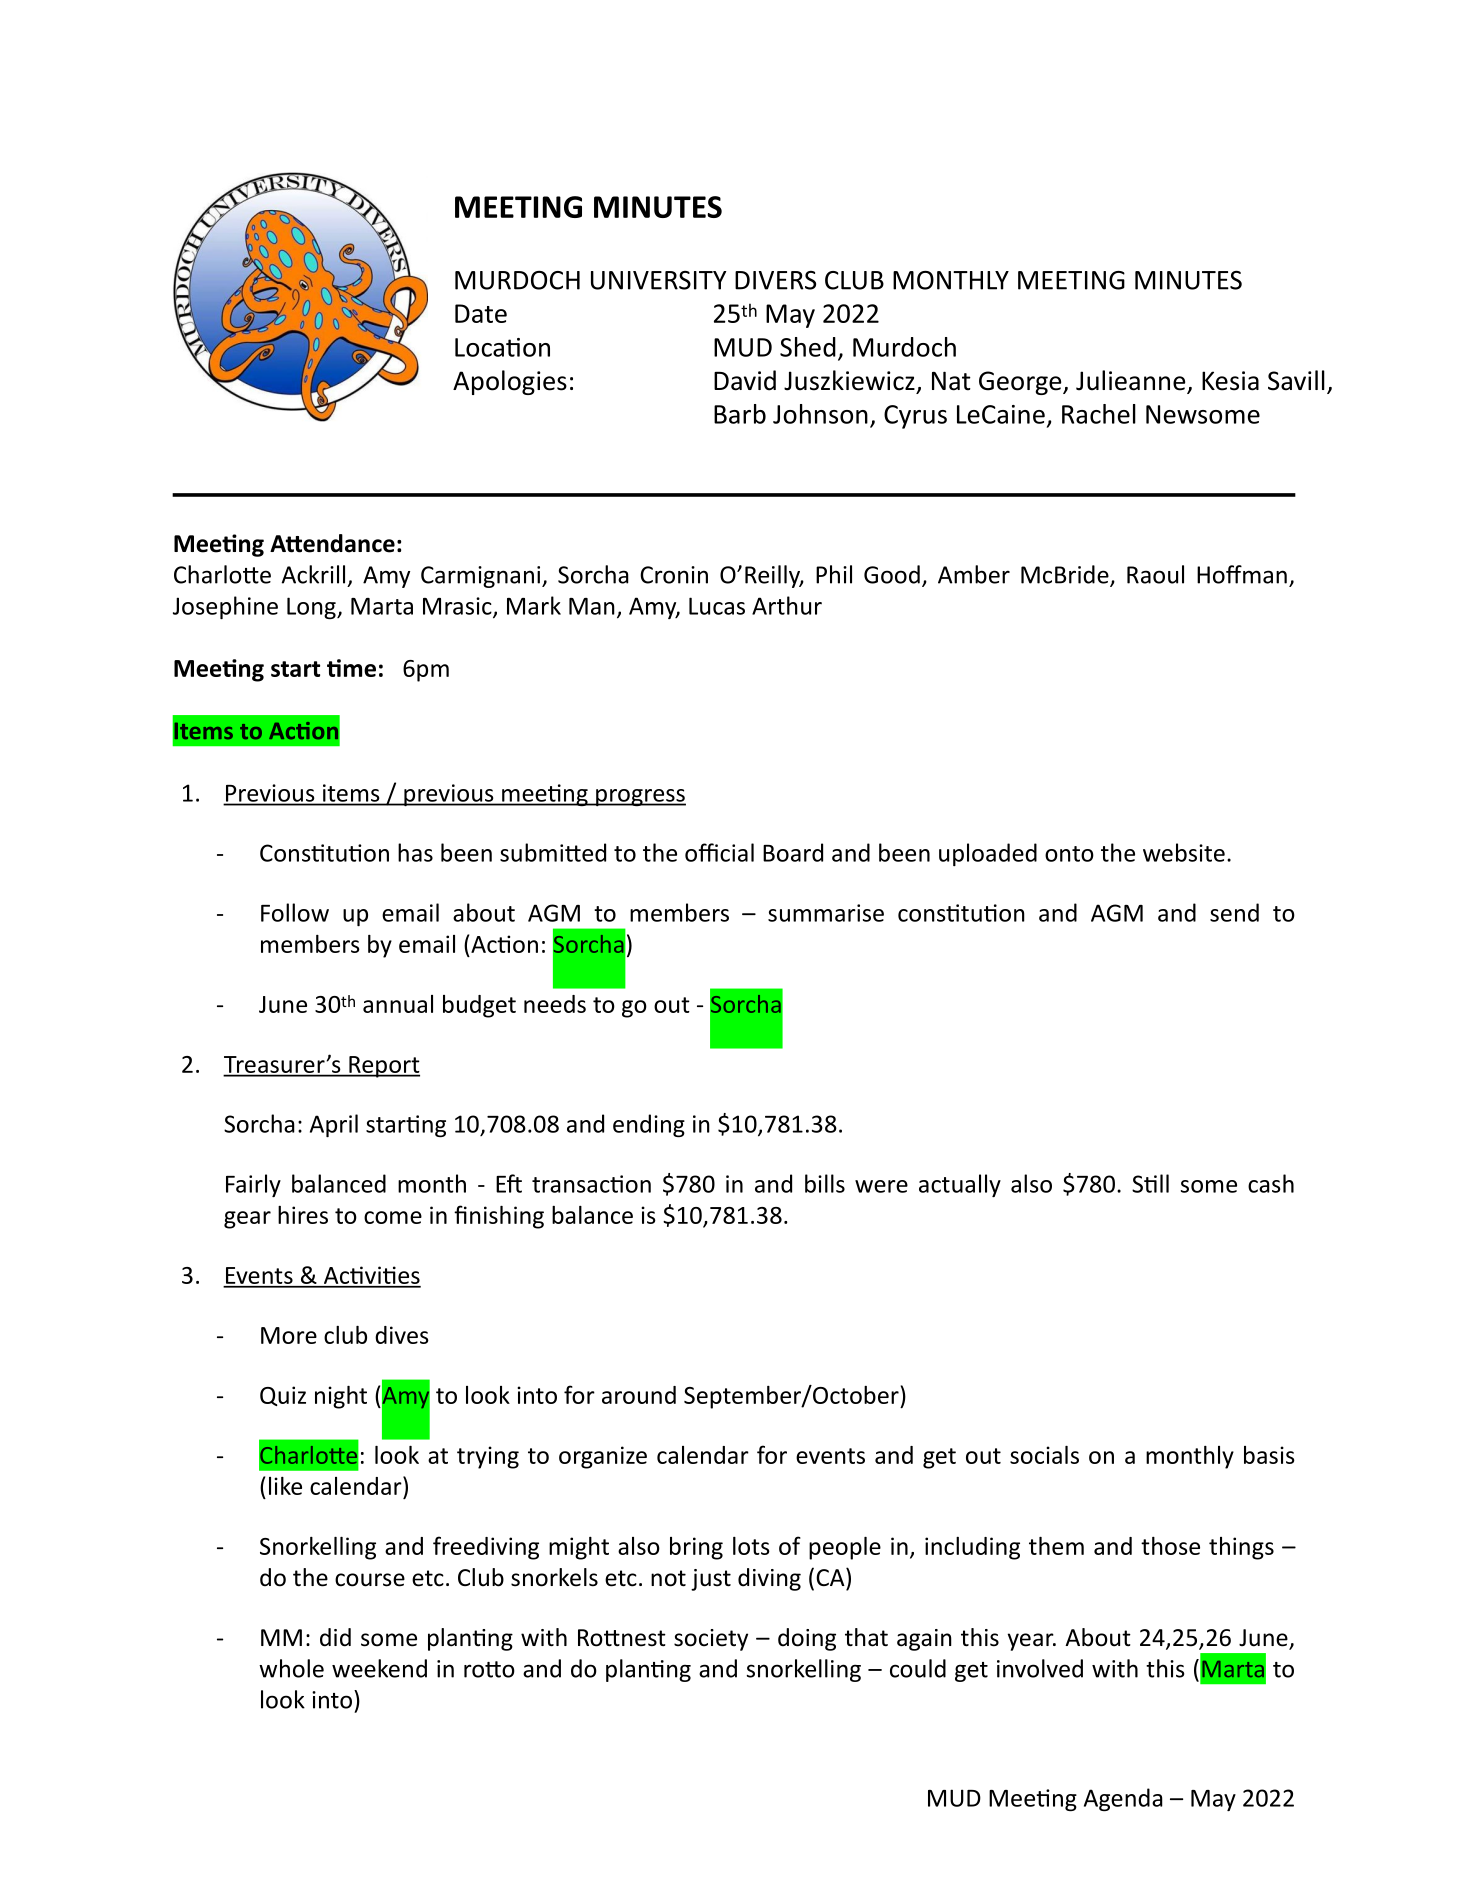 The height and width of the page is (1900, 1468). I want to click on come, so click(393, 1217).
